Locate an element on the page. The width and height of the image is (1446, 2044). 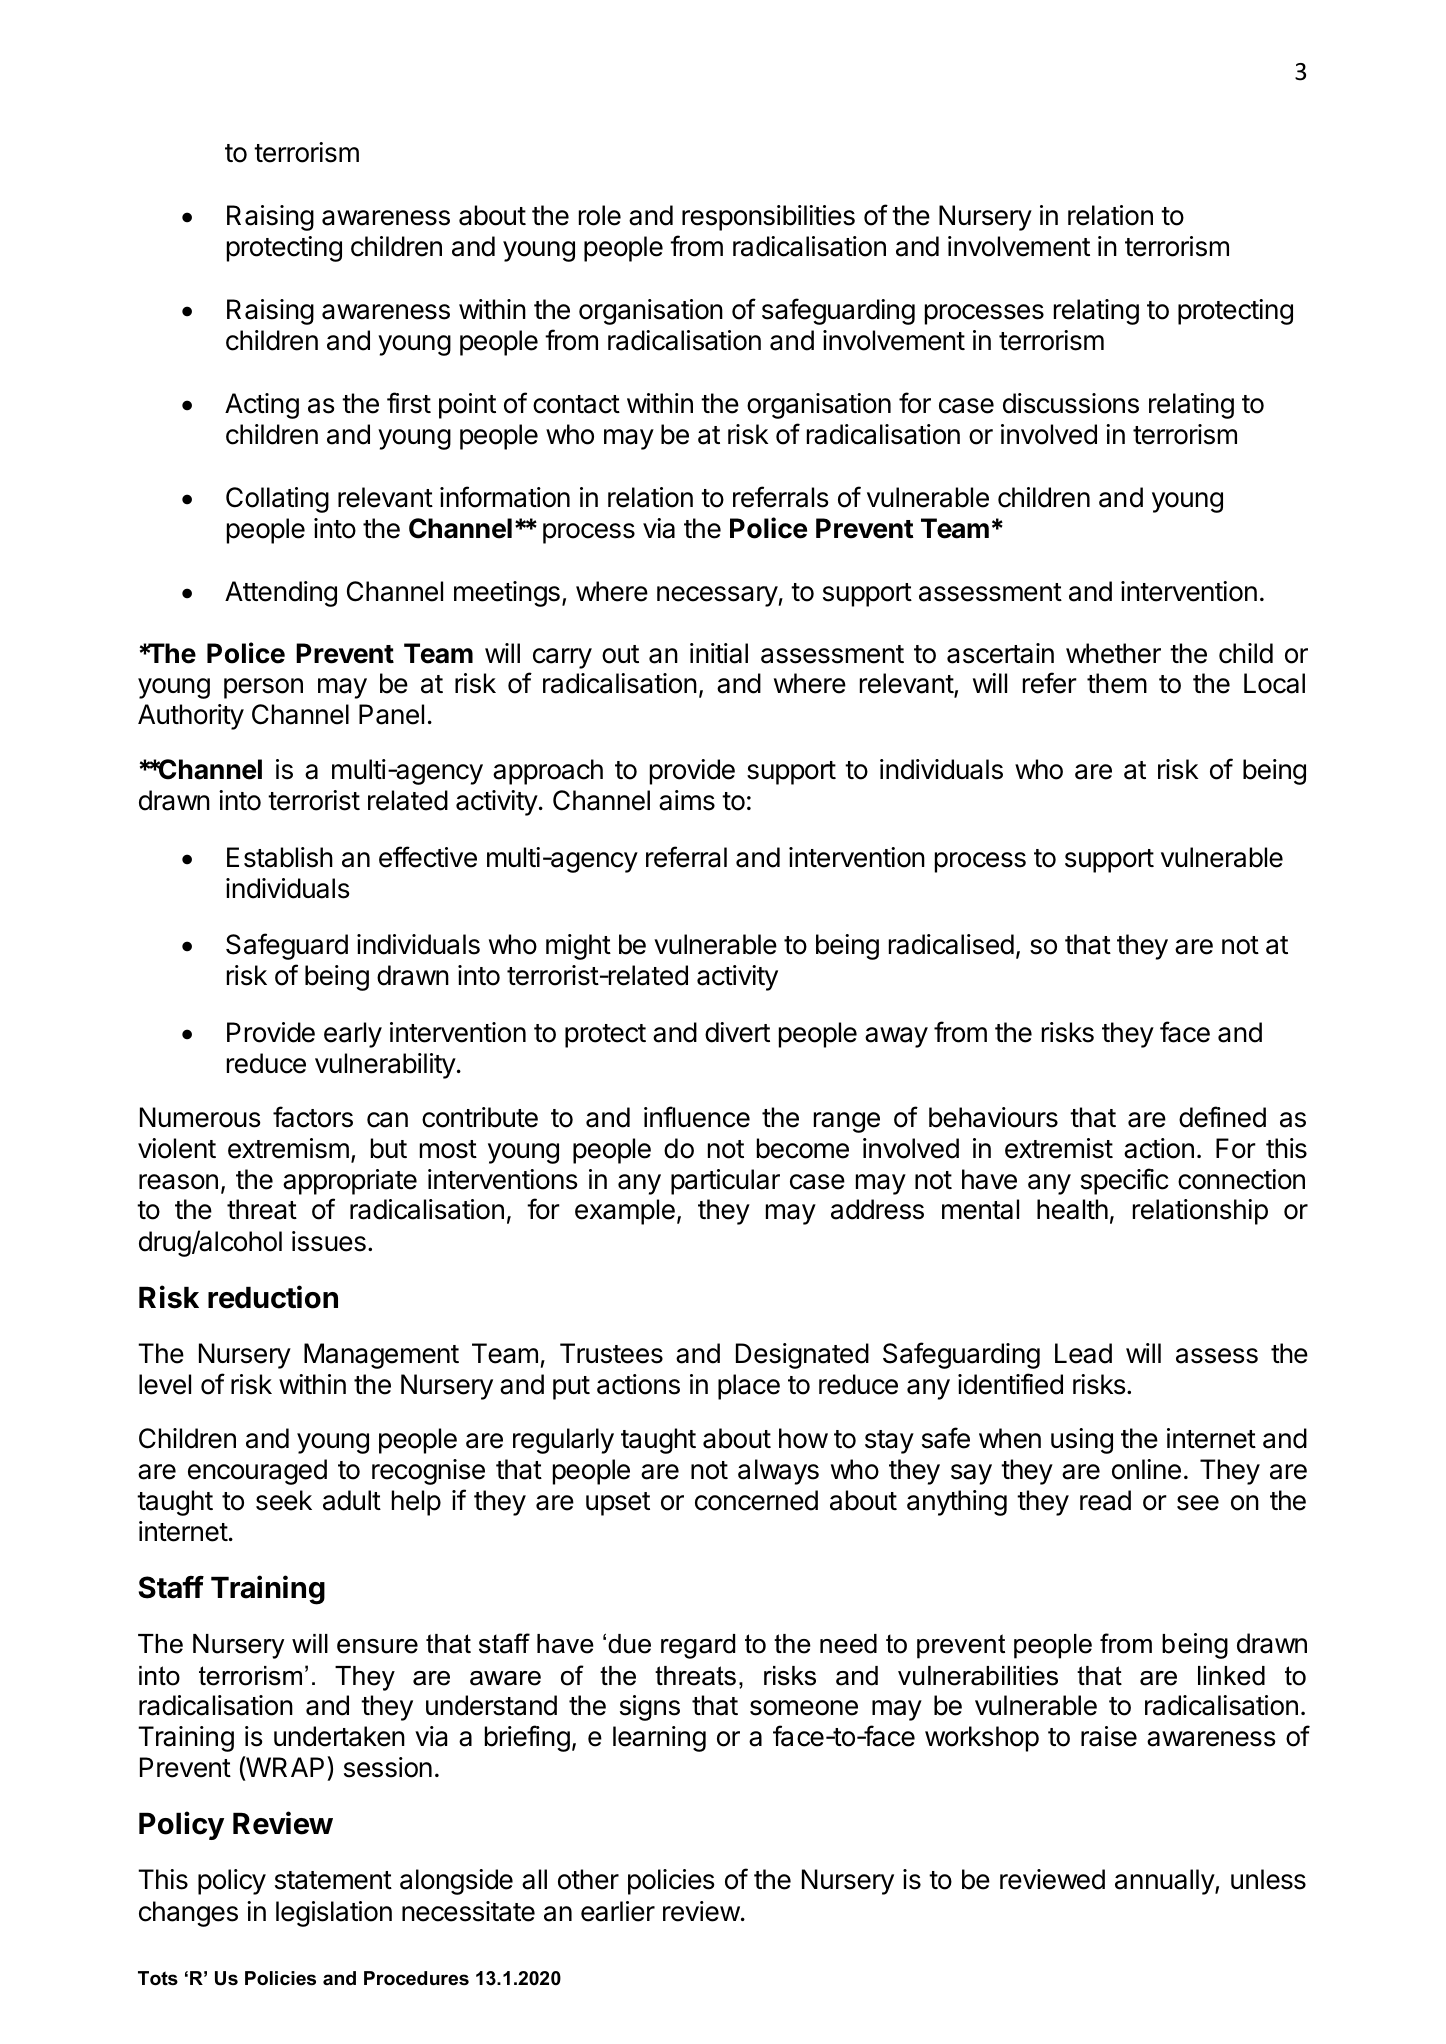
influence is located at coordinates (697, 1117).
